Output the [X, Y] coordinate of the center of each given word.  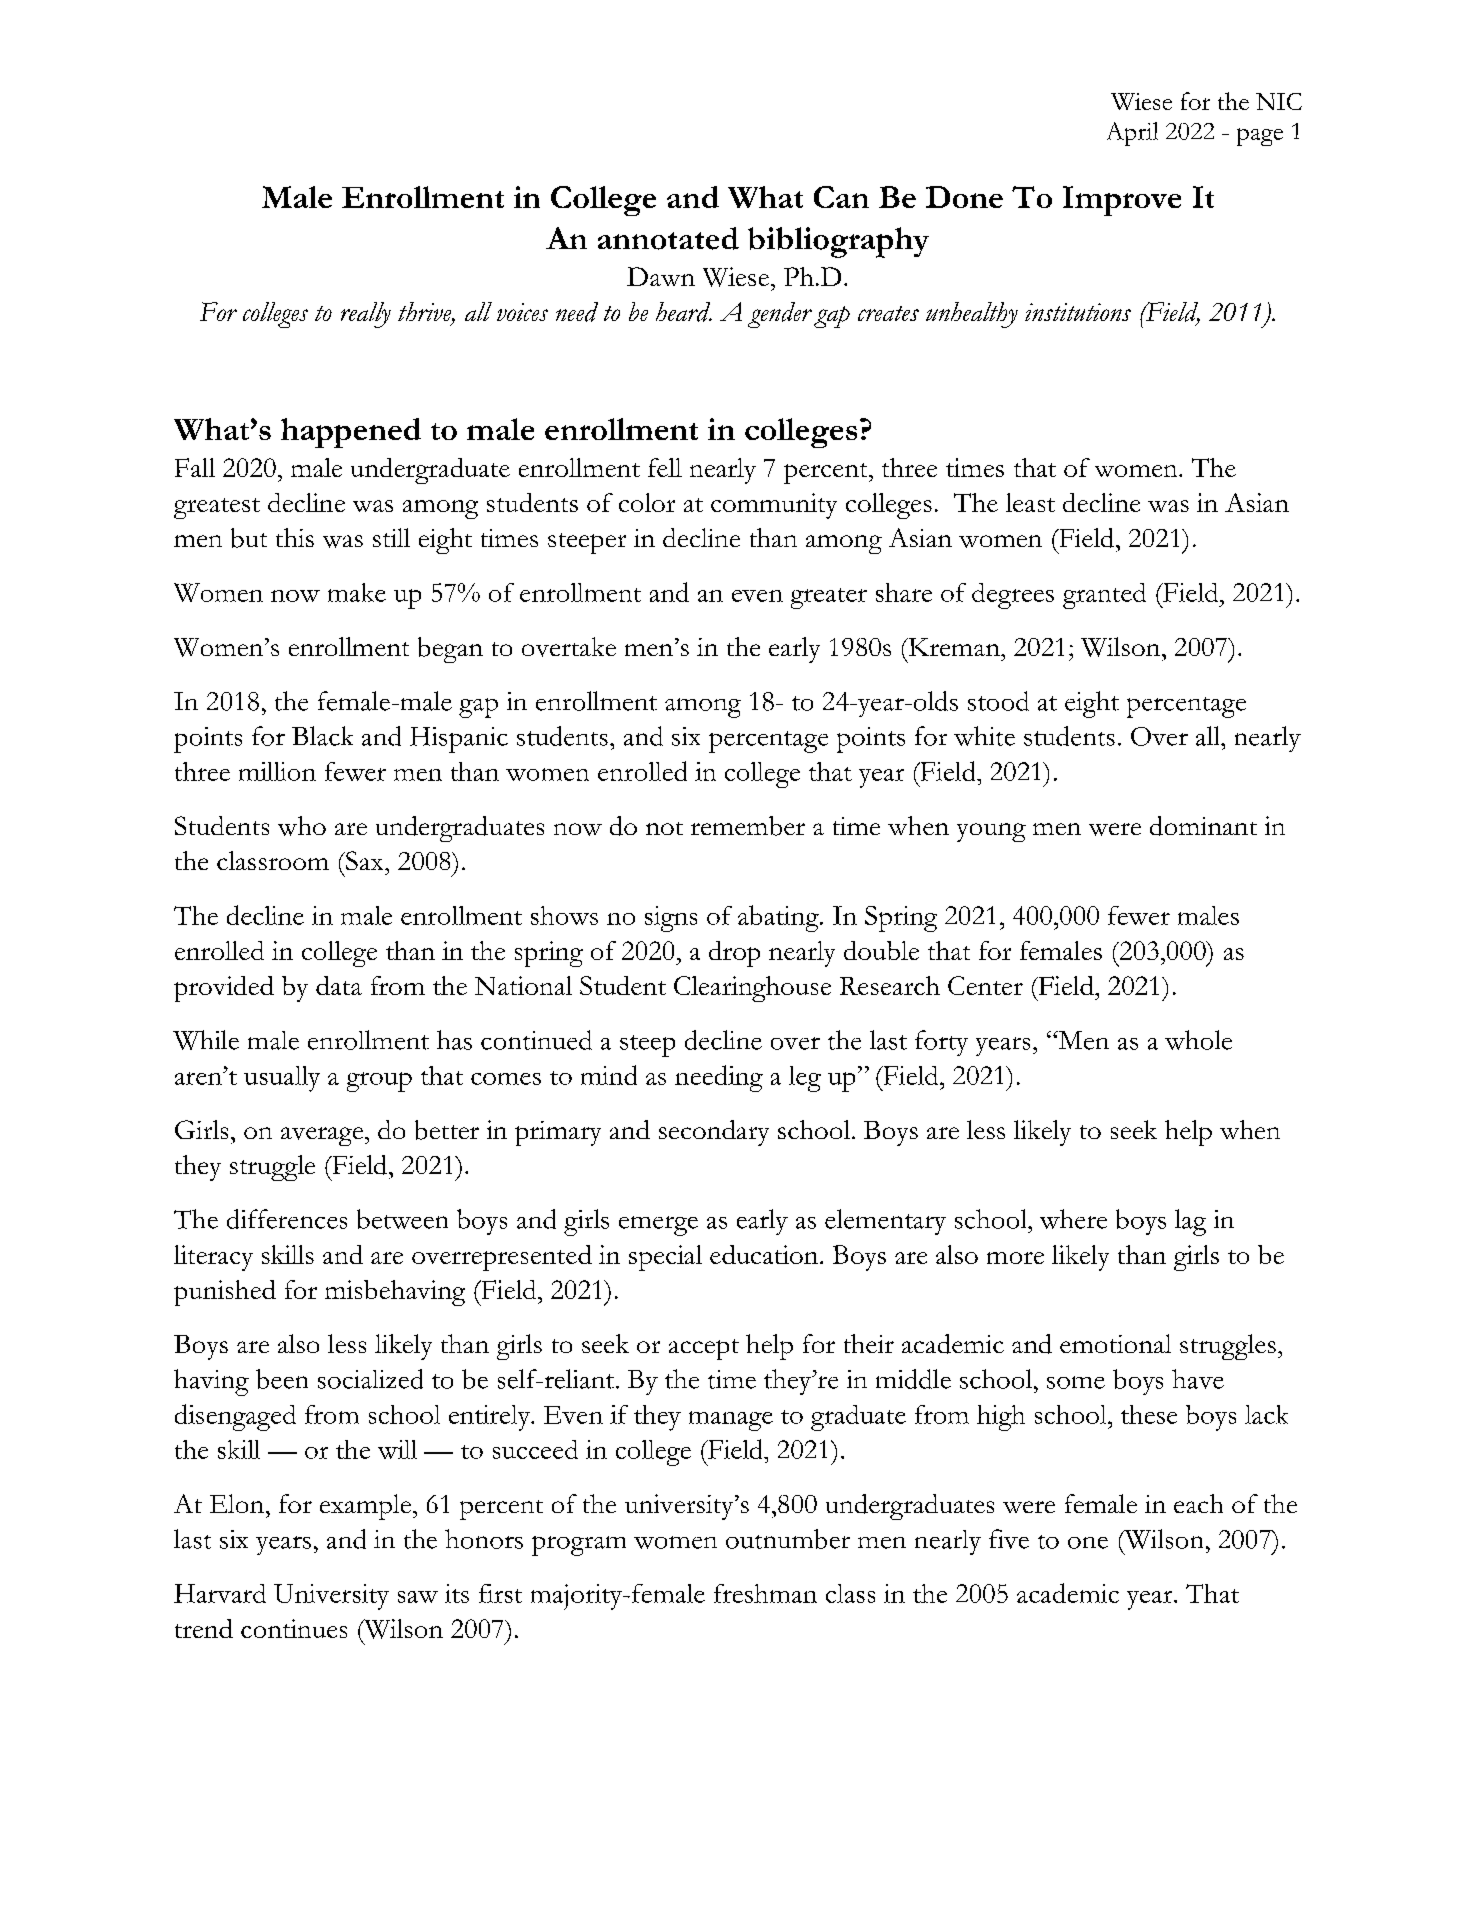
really [366, 315]
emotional [1115, 1343]
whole [1198, 1040]
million [277, 771]
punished [225, 1293]
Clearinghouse [752, 989]
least [1030, 502]
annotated [668, 238]
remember [748, 826]
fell [665, 467]
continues [294, 1628]
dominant [1203, 826]
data [339, 985]
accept [704, 1349]
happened [351, 433]
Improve [1122, 201]
